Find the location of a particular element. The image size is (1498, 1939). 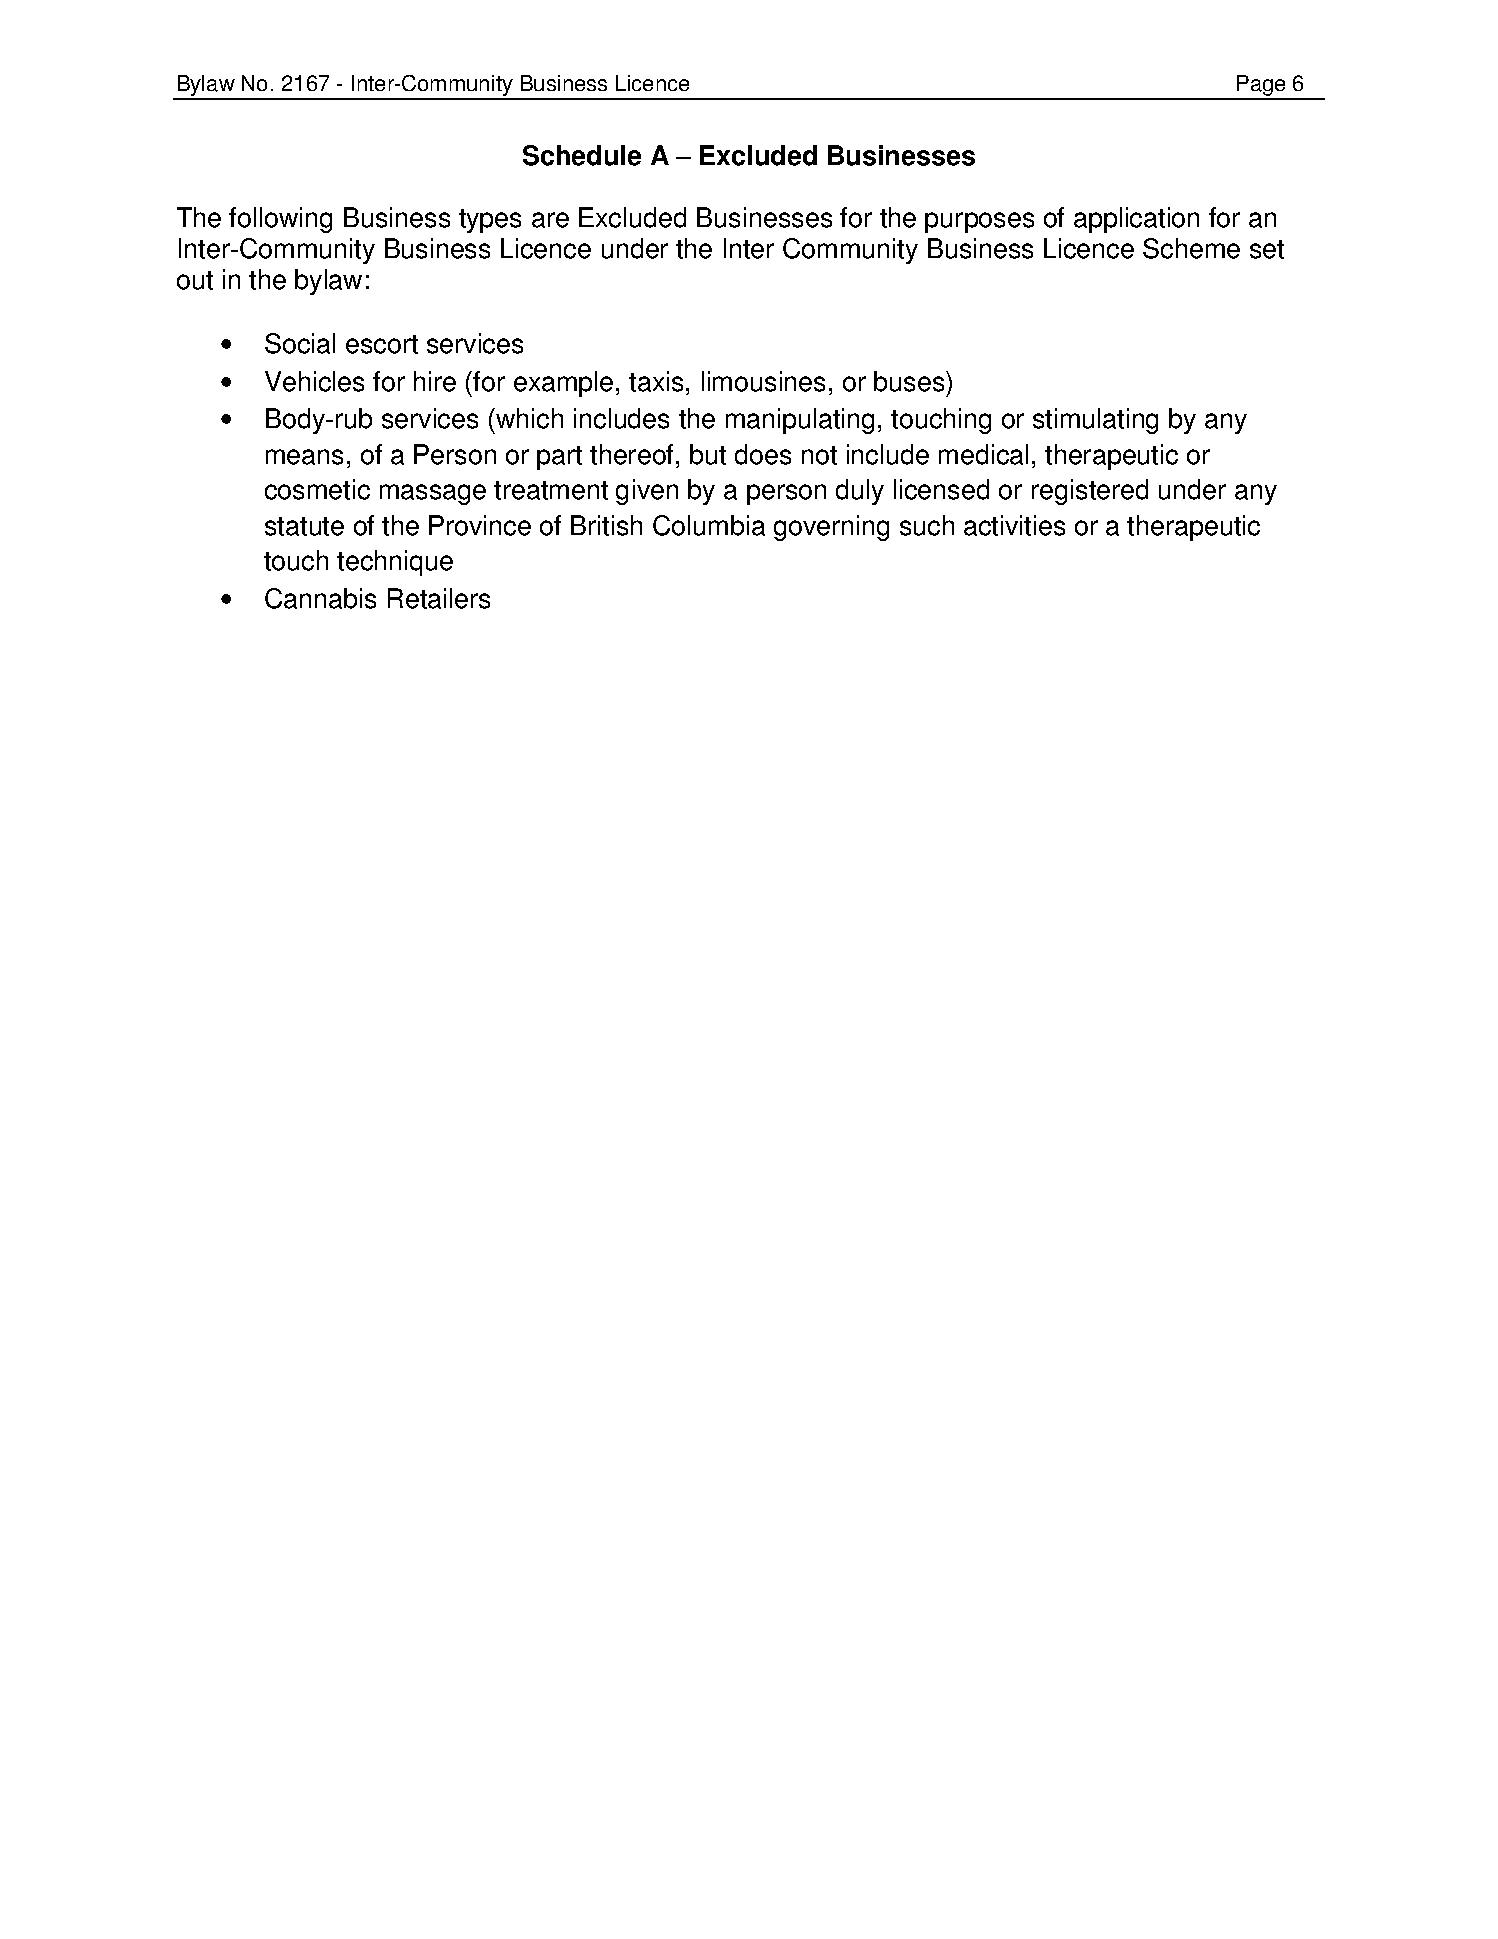

Schedule is located at coordinates (582, 155).
